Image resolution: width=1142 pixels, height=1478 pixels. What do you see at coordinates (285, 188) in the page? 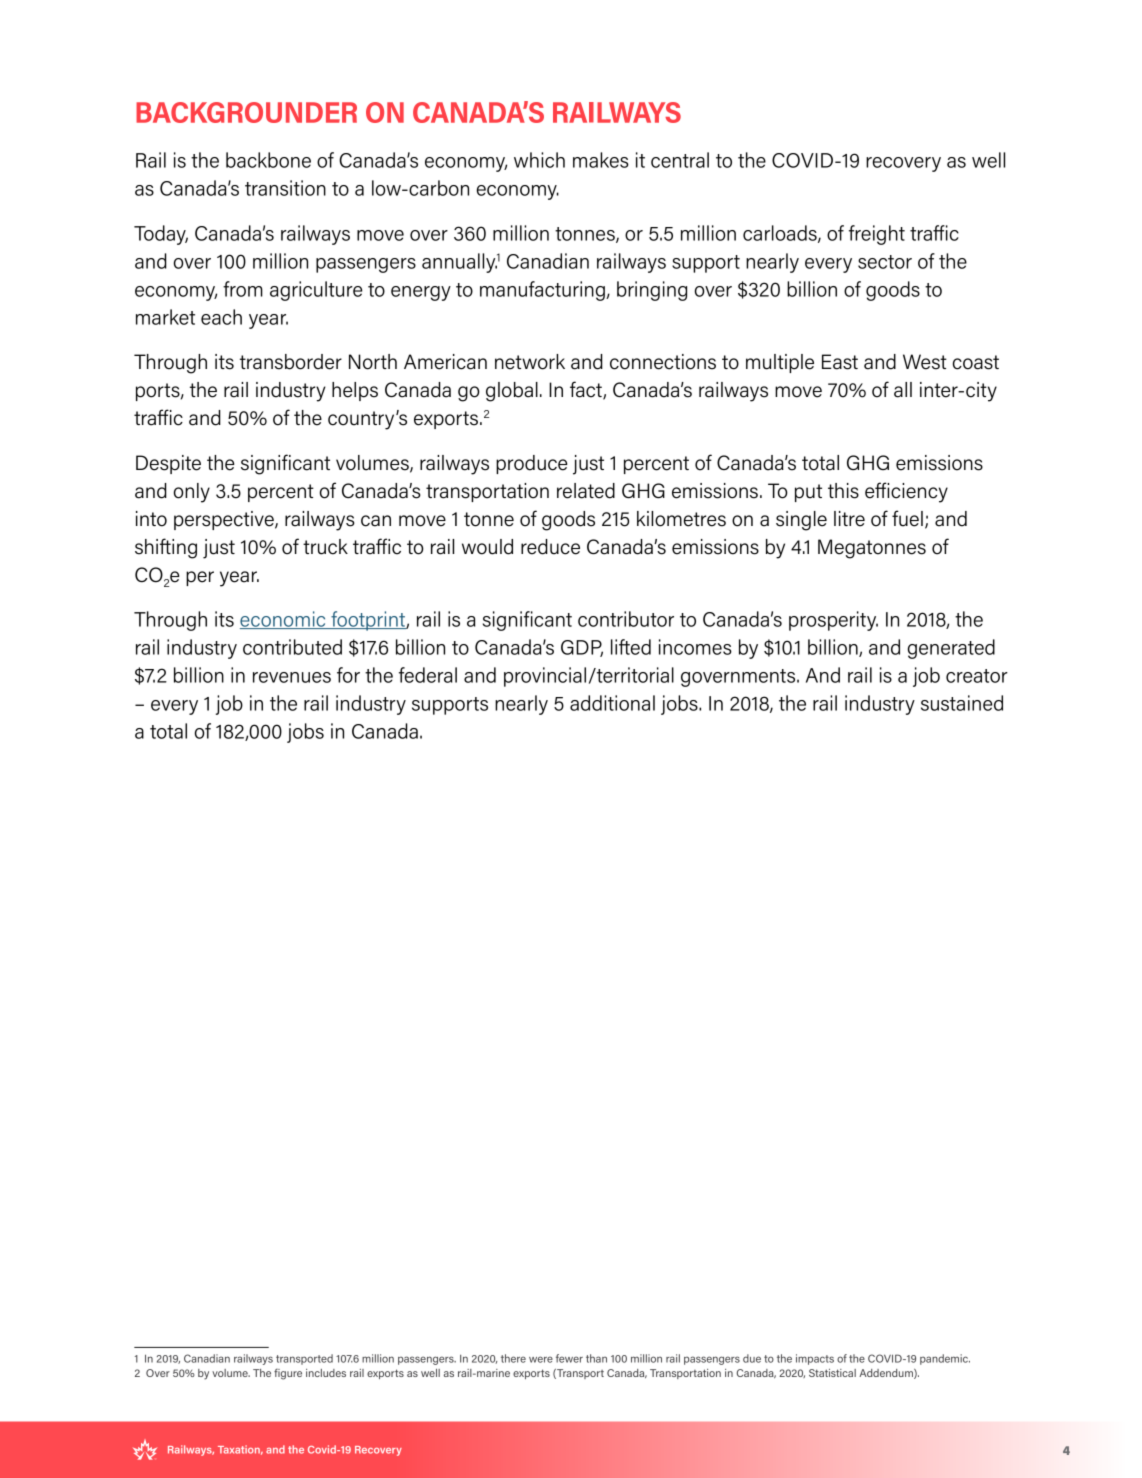
I see `transition` at bounding box center [285, 188].
